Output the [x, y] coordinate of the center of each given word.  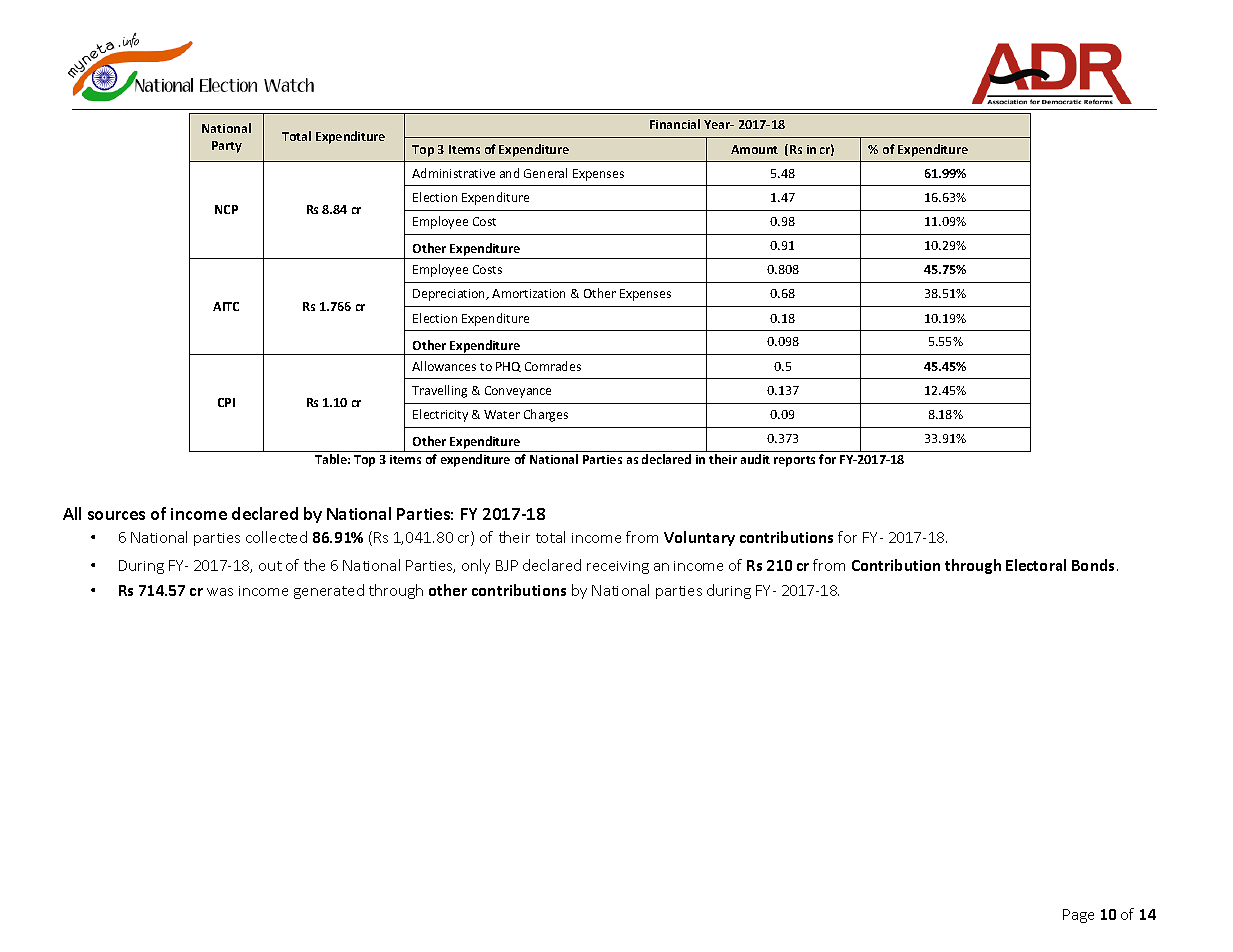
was [220, 592]
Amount [754, 149]
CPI [226, 402]
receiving [618, 567]
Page [1078, 916]
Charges [546, 415]
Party [227, 147]
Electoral [1036, 565]
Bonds [1095, 565]
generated [329, 591]
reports [794, 461]
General [545, 173]
